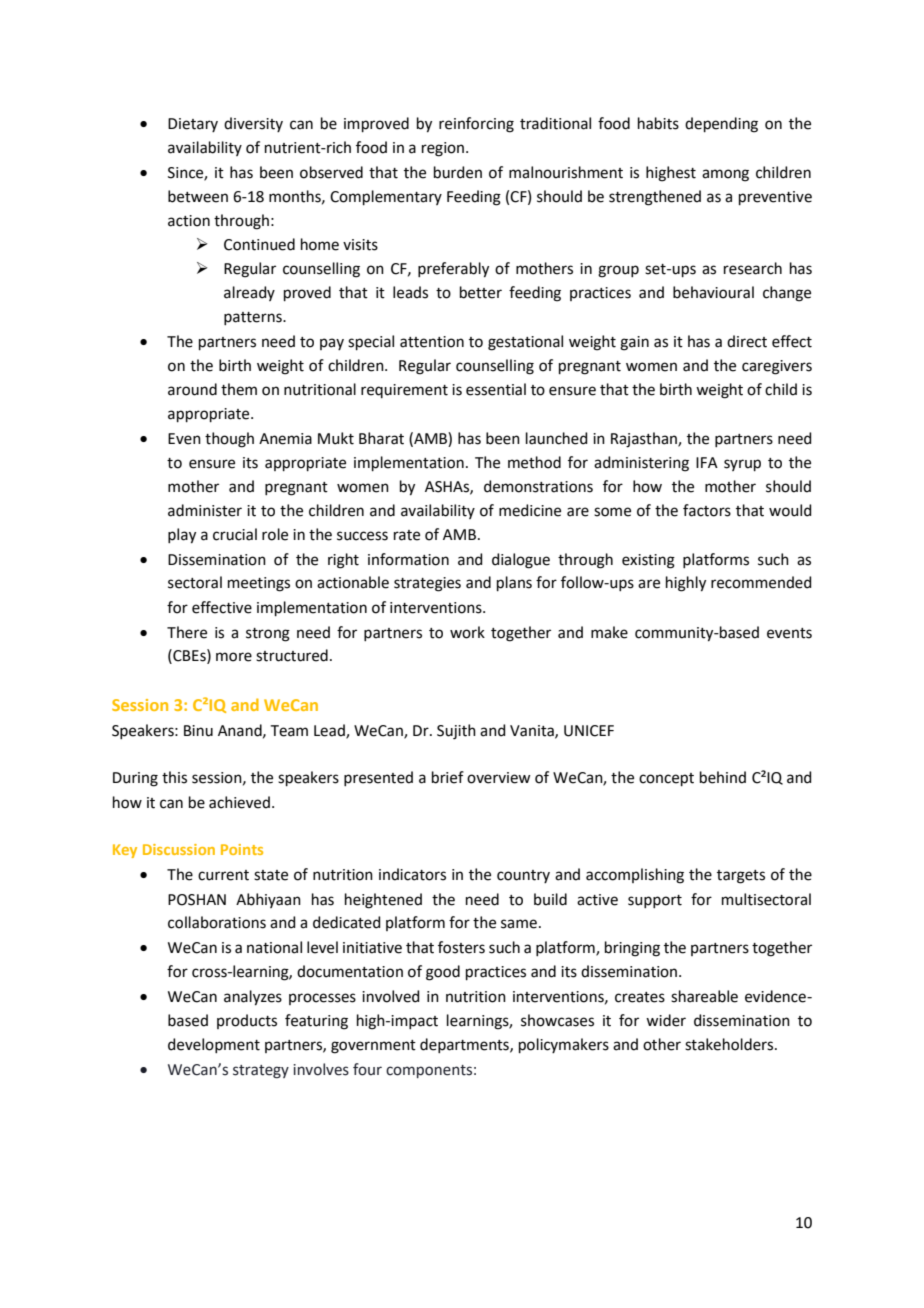 Image resolution: width=924 pixels, height=1308 pixels. What do you see at coordinates (467, 632) in the screenshot?
I see `work` at bounding box center [467, 632].
